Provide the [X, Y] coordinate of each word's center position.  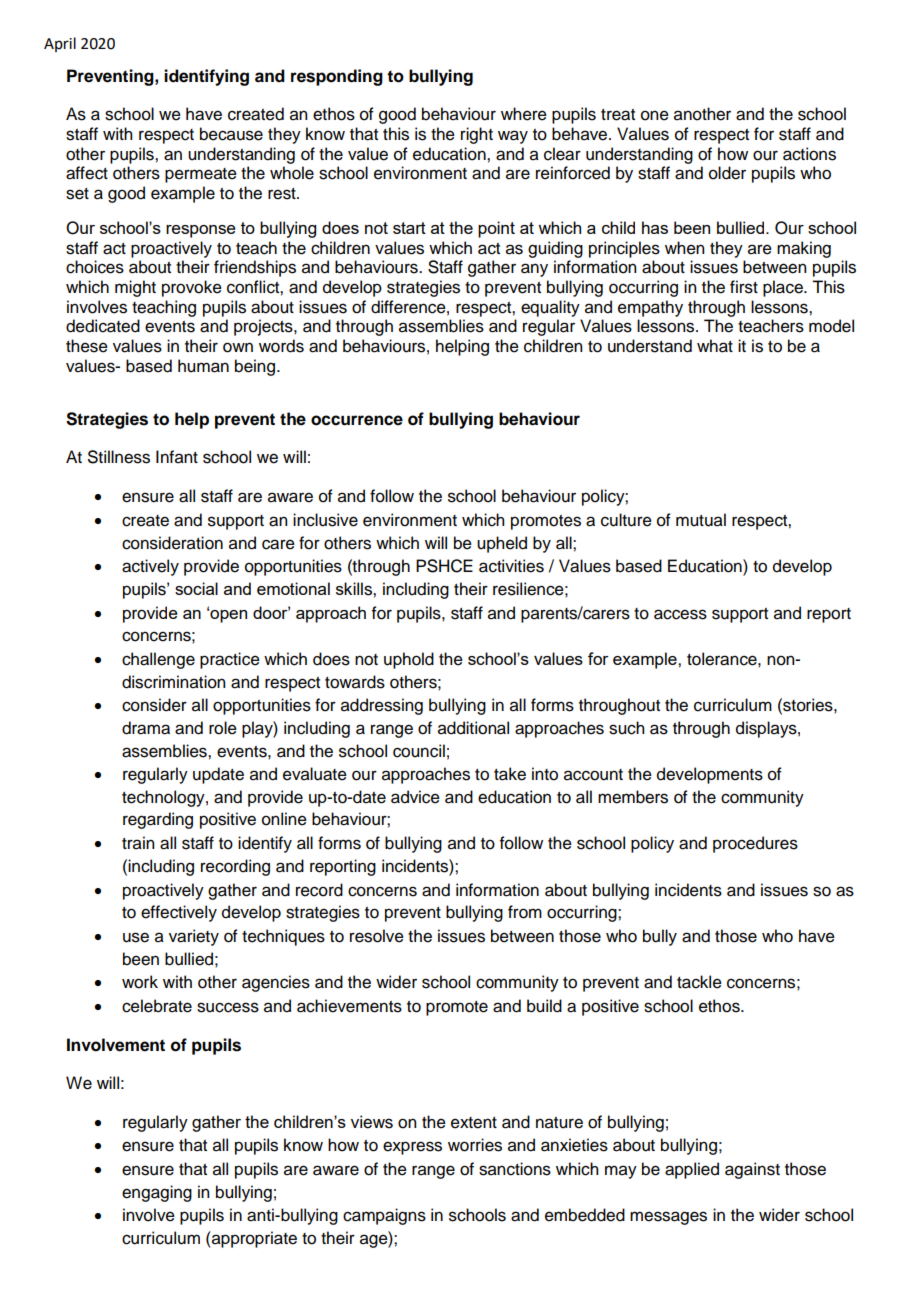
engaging [157, 1193]
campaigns [384, 1216]
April [60, 44]
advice [415, 797]
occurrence [357, 420]
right [477, 135]
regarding [158, 820]
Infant [177, 457]
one [655, 115]
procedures [755, 844]
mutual [701, 520]
